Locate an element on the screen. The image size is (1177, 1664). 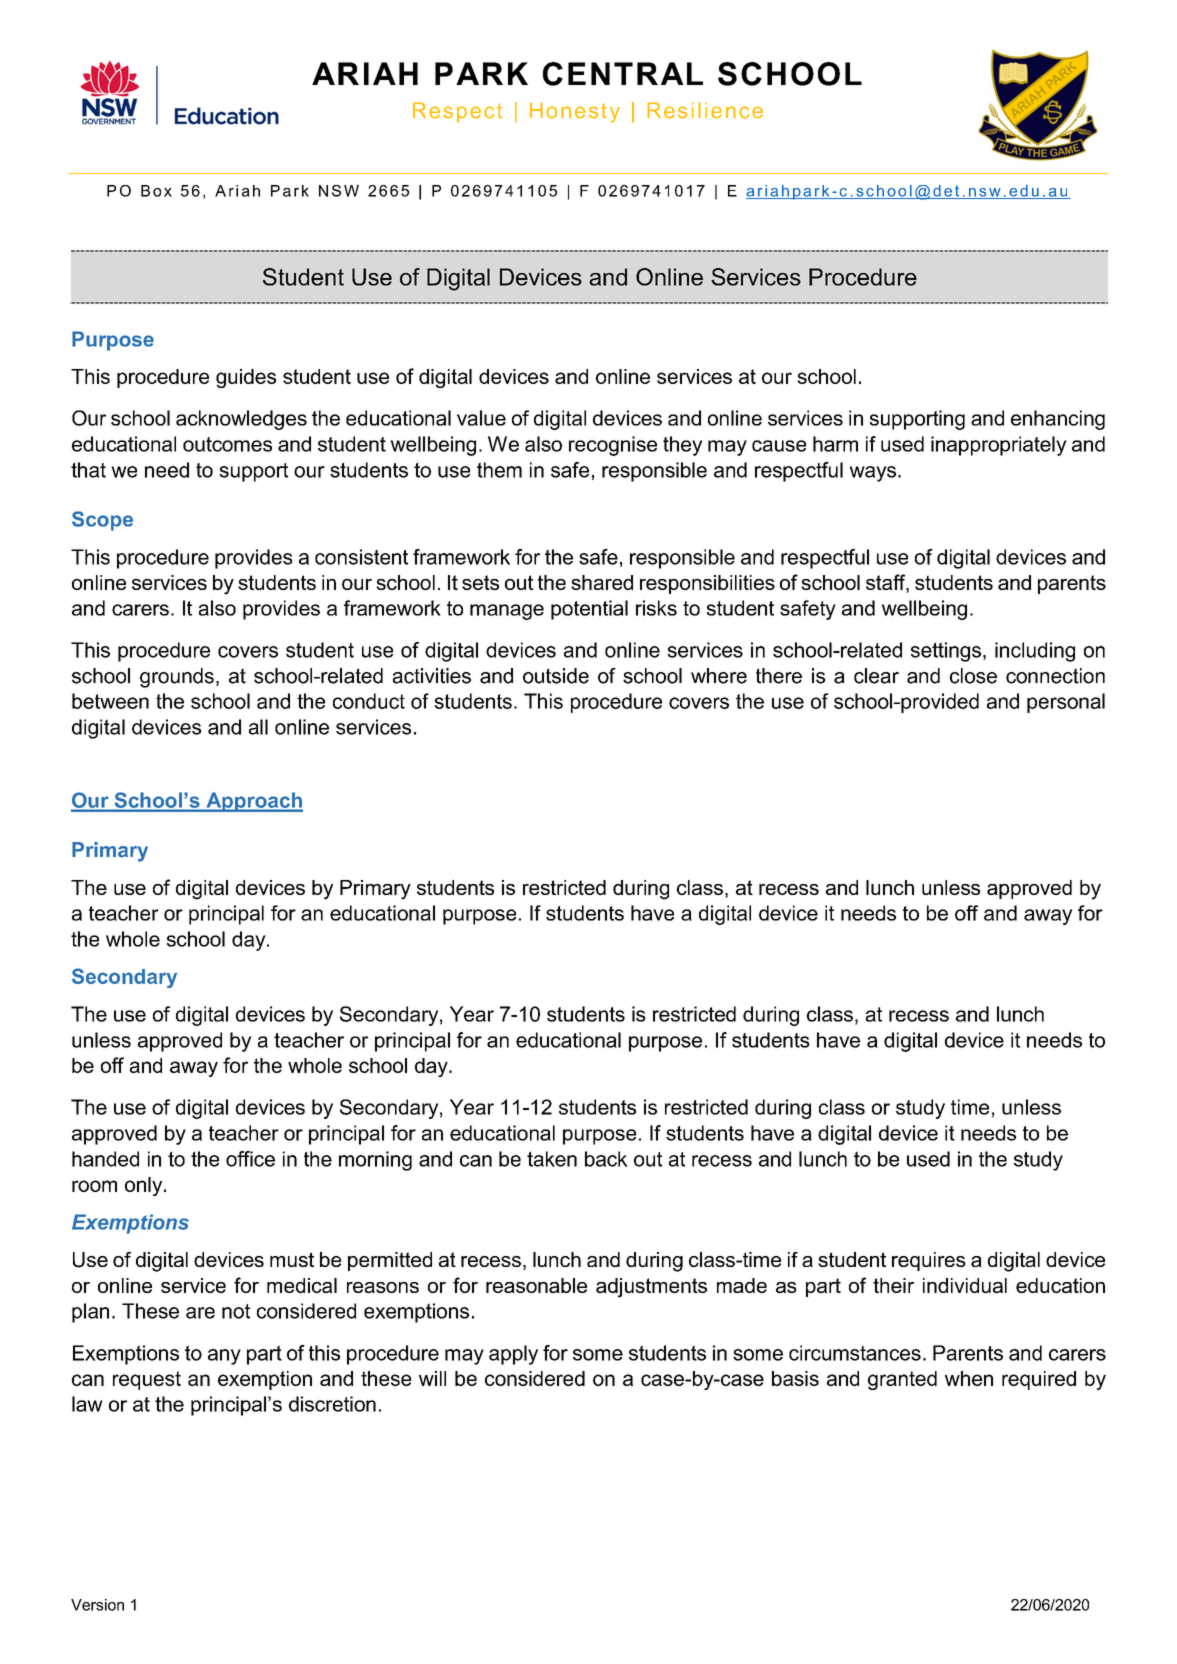
CENTRAL is located at coordinates (623, 74).
